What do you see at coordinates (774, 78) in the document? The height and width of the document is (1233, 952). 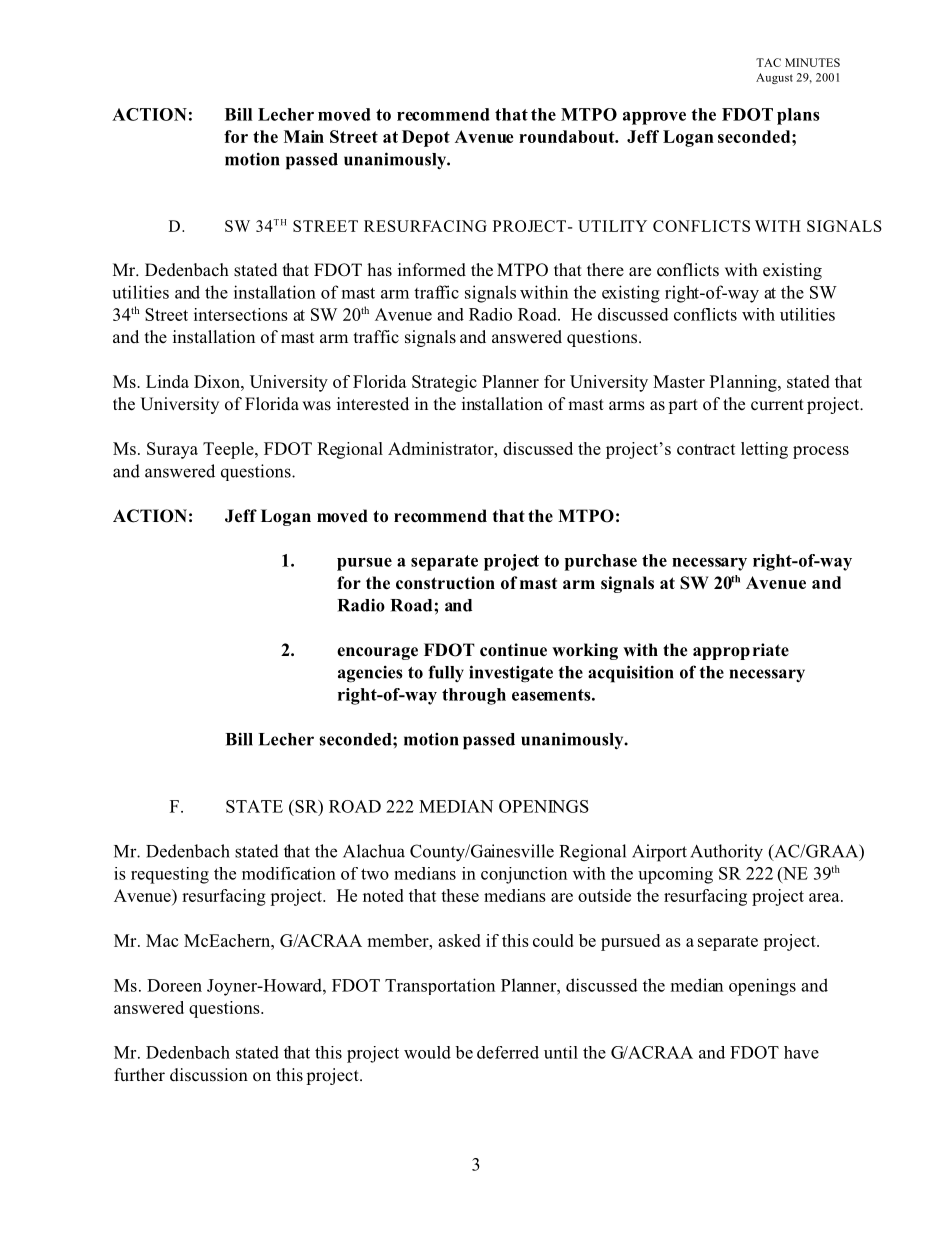 I see `August` at bounding box center [774, 78].
